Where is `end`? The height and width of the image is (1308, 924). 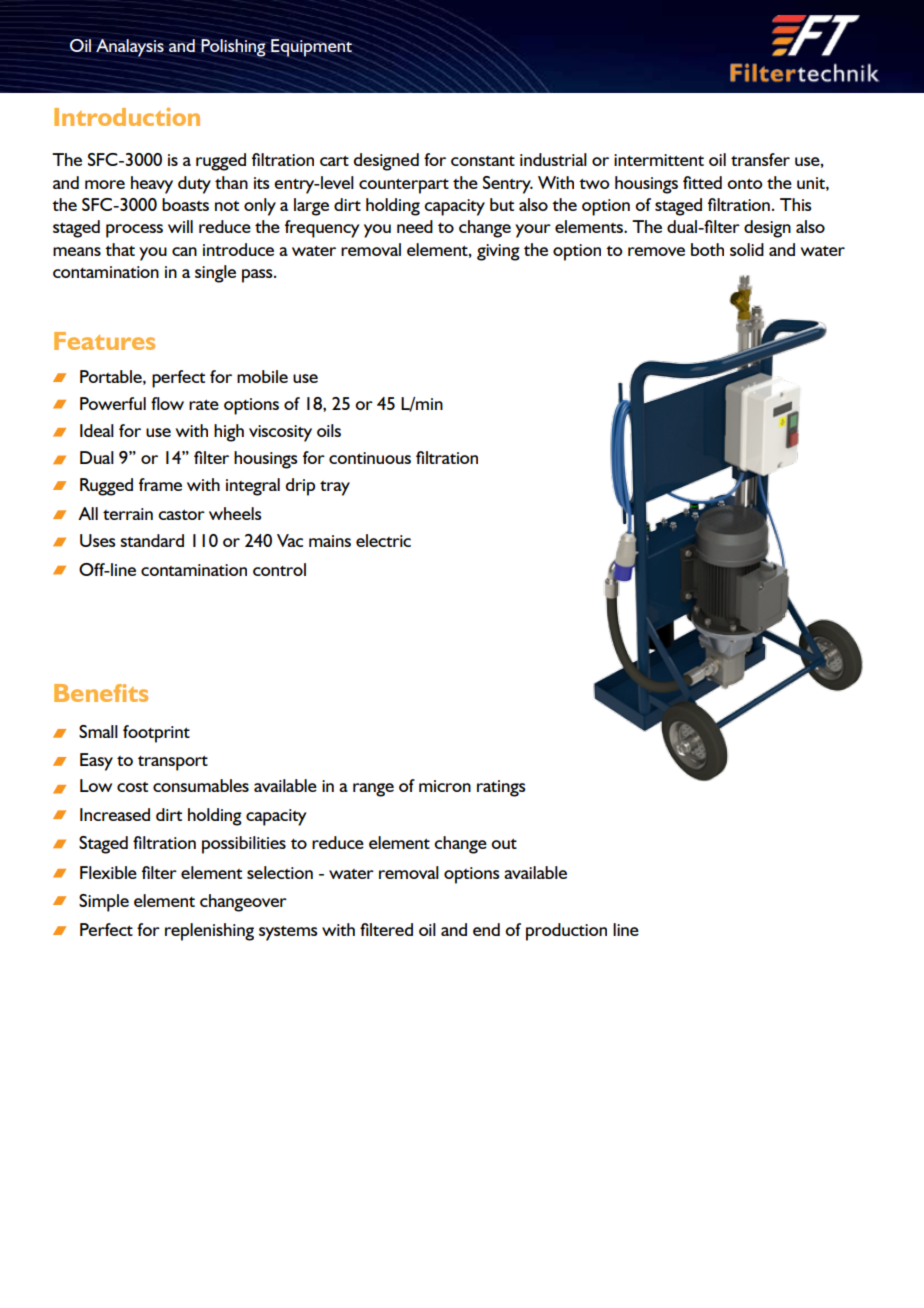
end is located at coordinates (486, 929).
